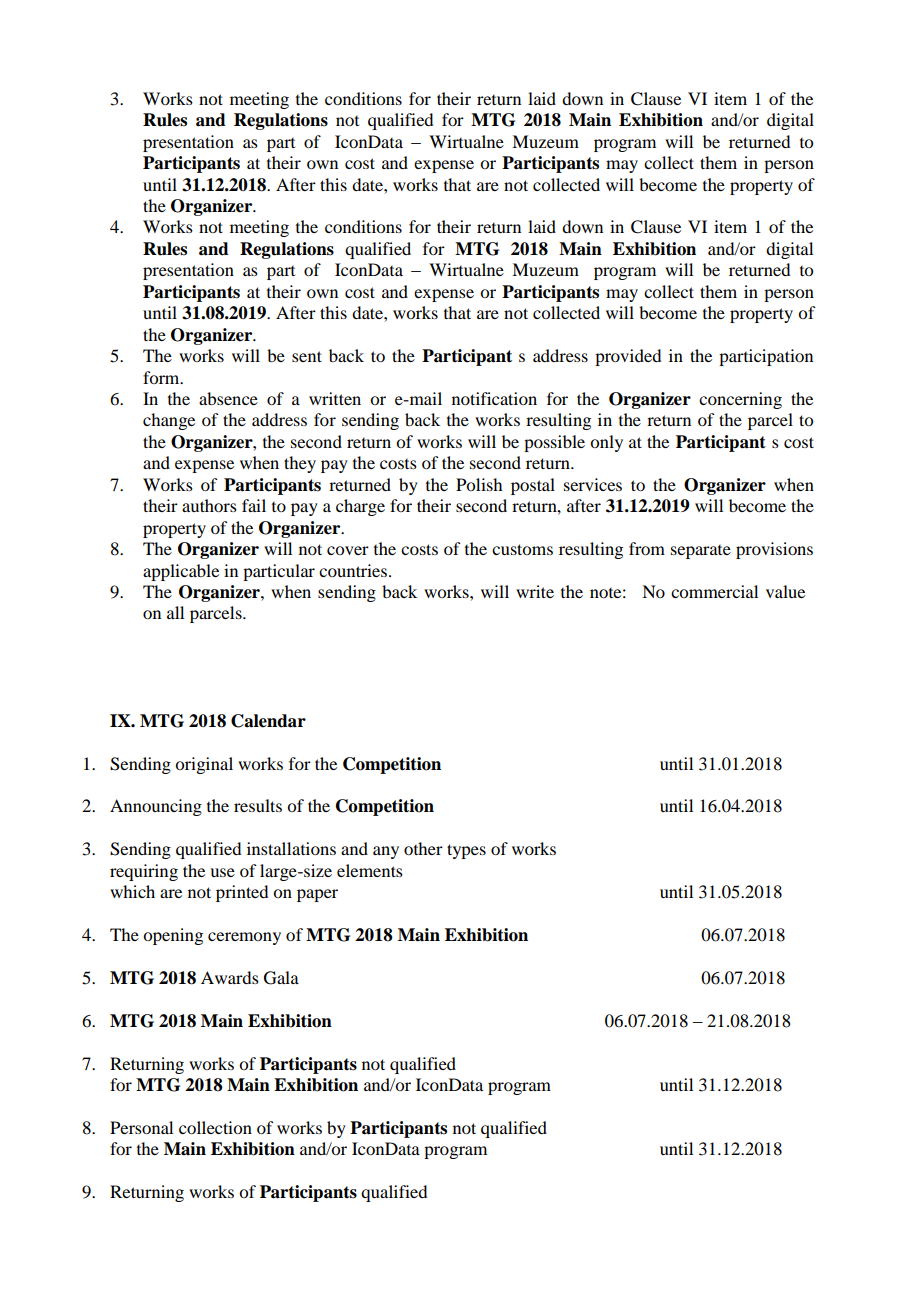 The height and width of the screenshot is (1308, 924). I want to click on write, so click(535, 591).
